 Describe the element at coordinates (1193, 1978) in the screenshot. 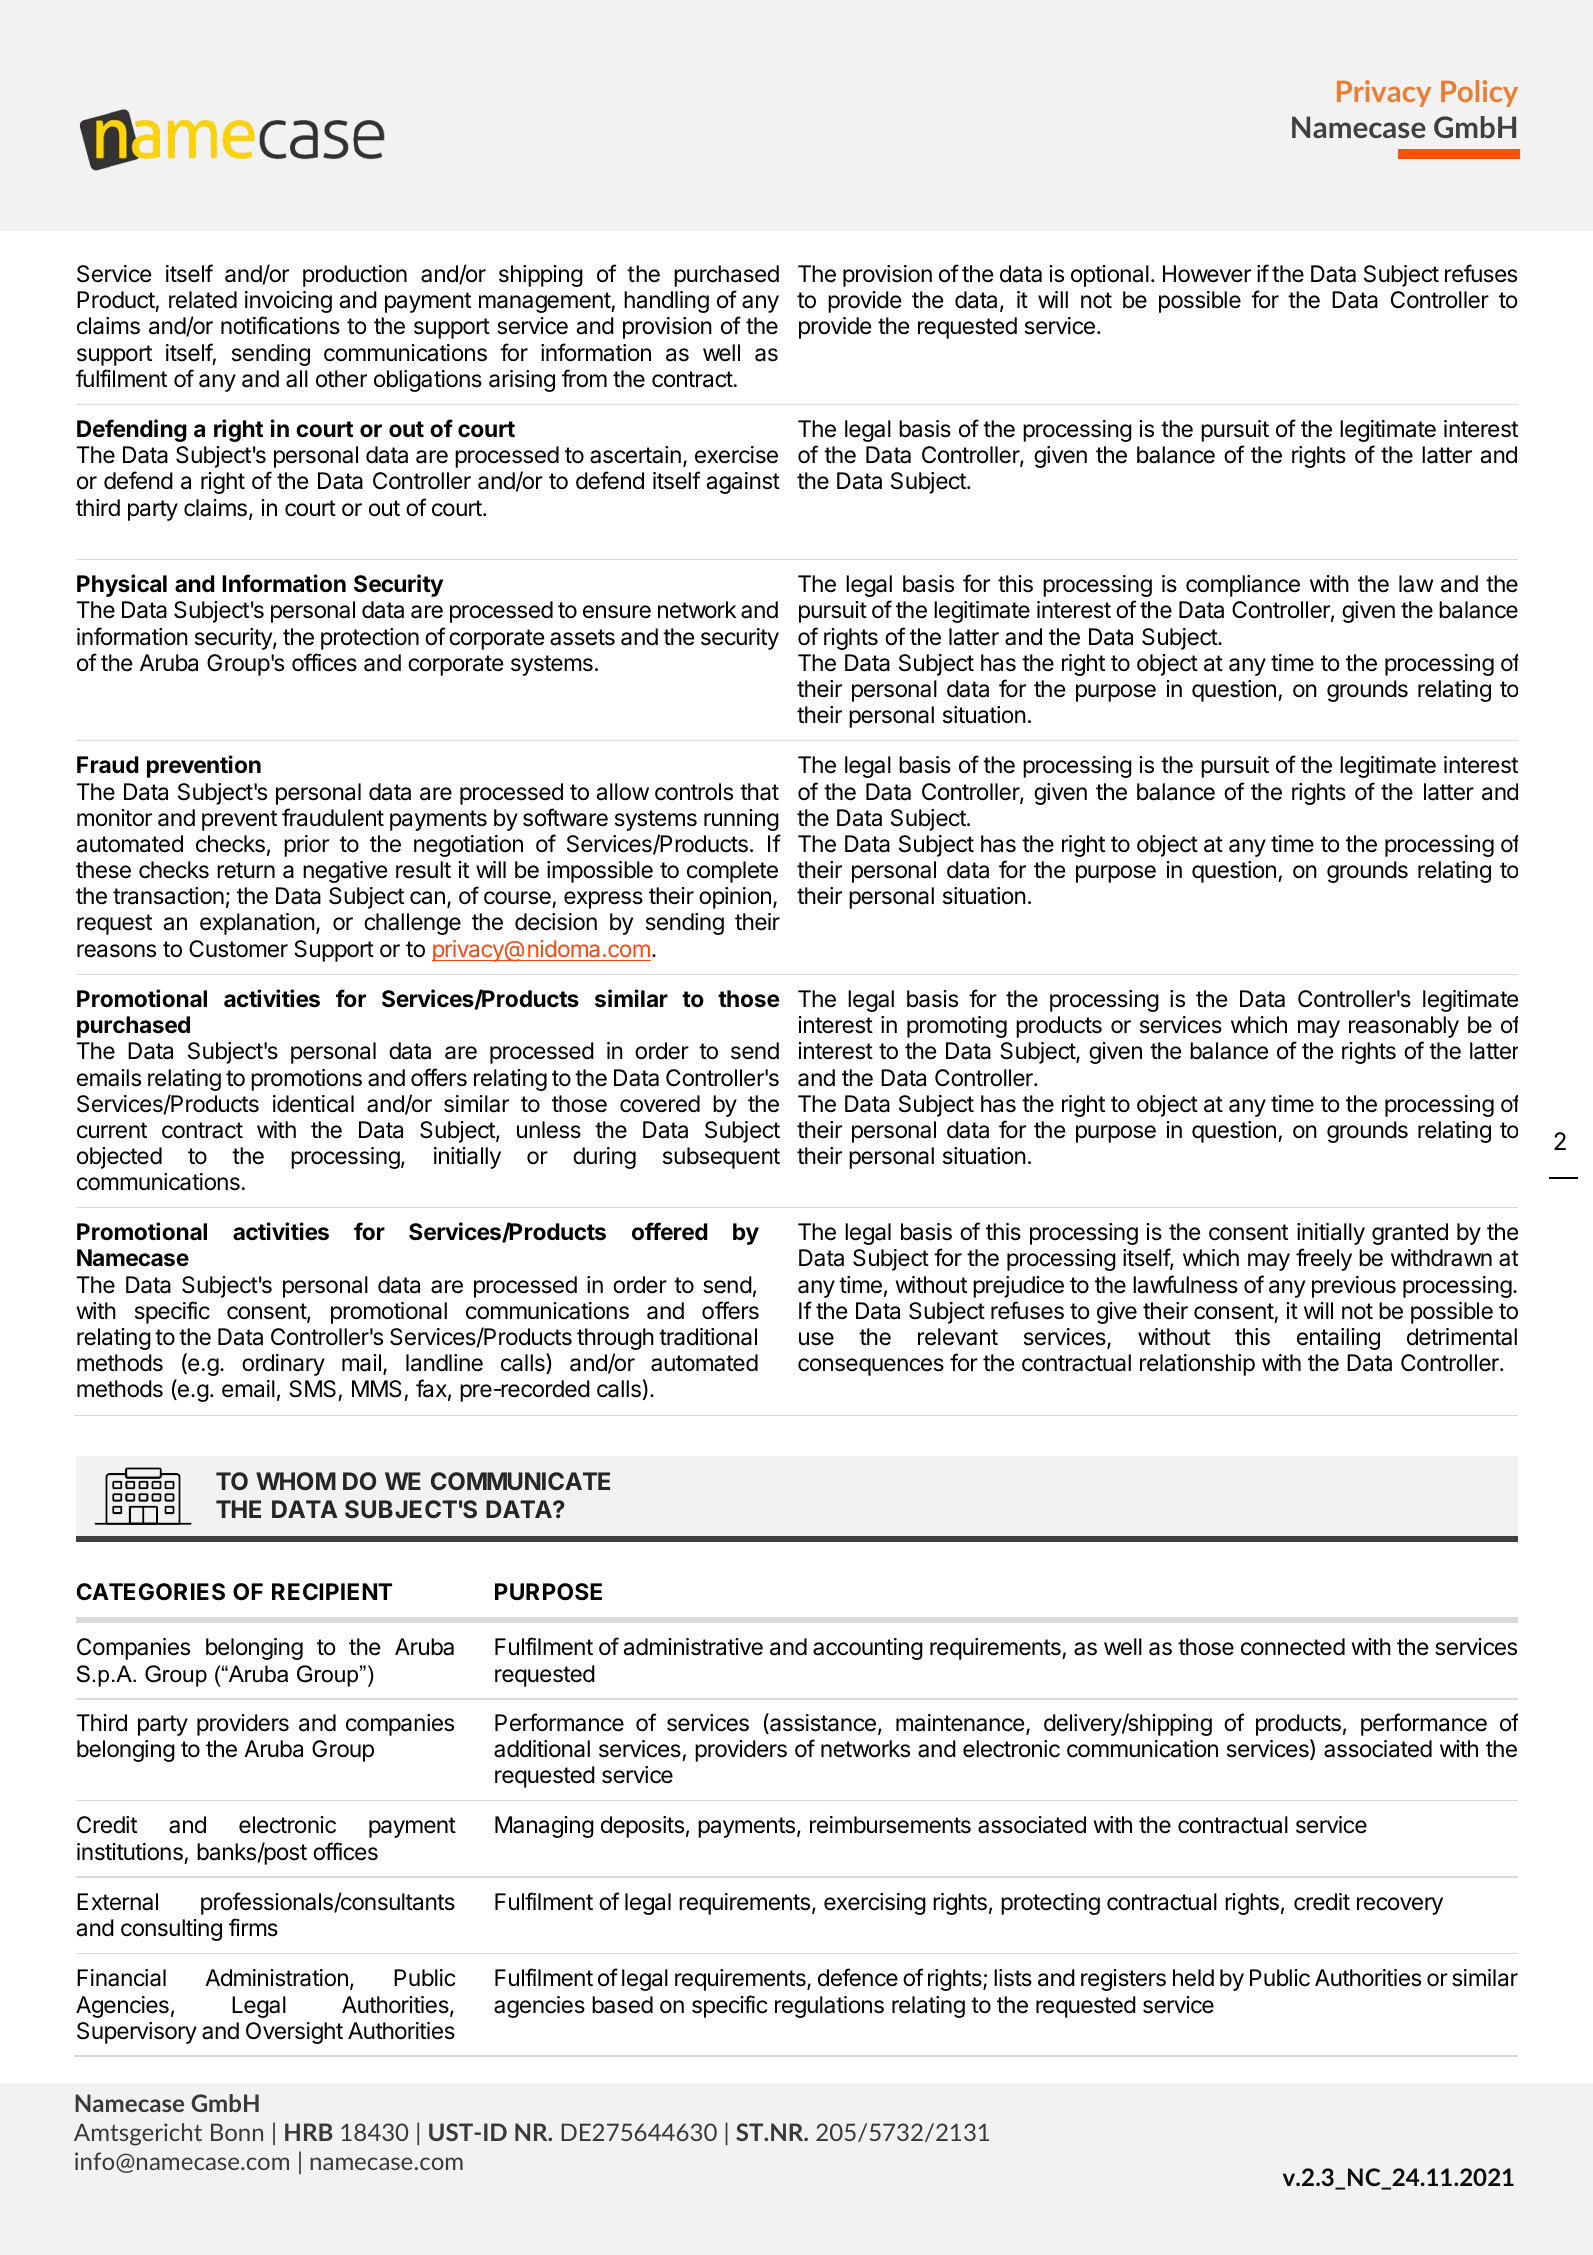

I see `held` at that location.
